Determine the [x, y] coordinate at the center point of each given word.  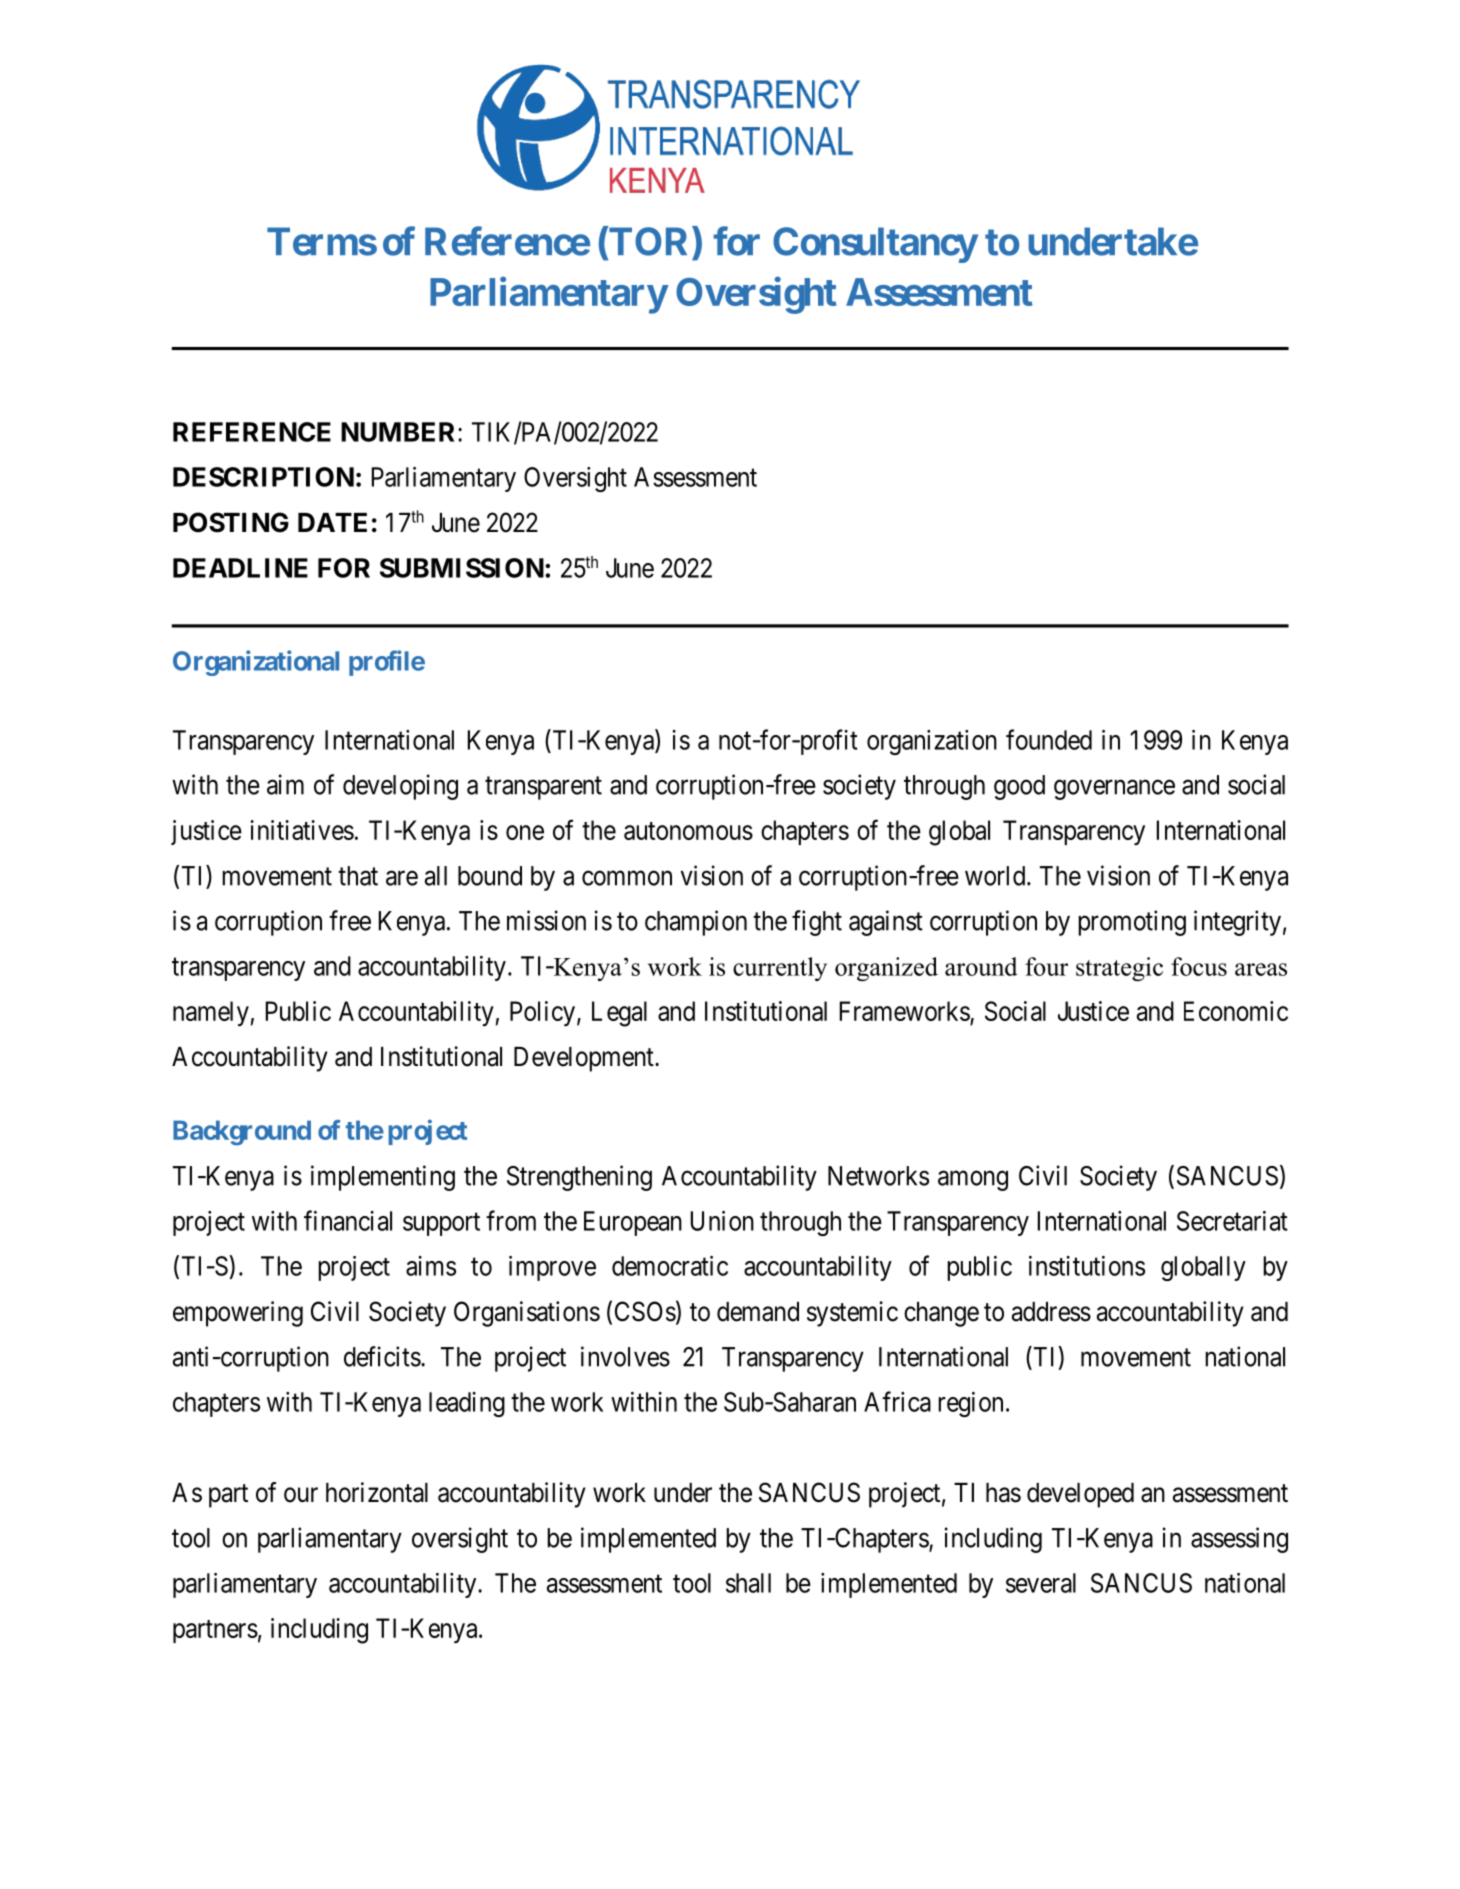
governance [1114, 790]
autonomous [688, 831]
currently [780, 969]
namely [211, 1013]
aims [431, 1266]
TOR [650, 243]
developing [400, 787]
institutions [1087, 1266]
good [1019, 787]
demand [758, 1312]
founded [1049, 739]
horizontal [377, 1492]
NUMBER [400, 432]
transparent [543, 788]
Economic [1236, 1011]
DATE [332, 522]
